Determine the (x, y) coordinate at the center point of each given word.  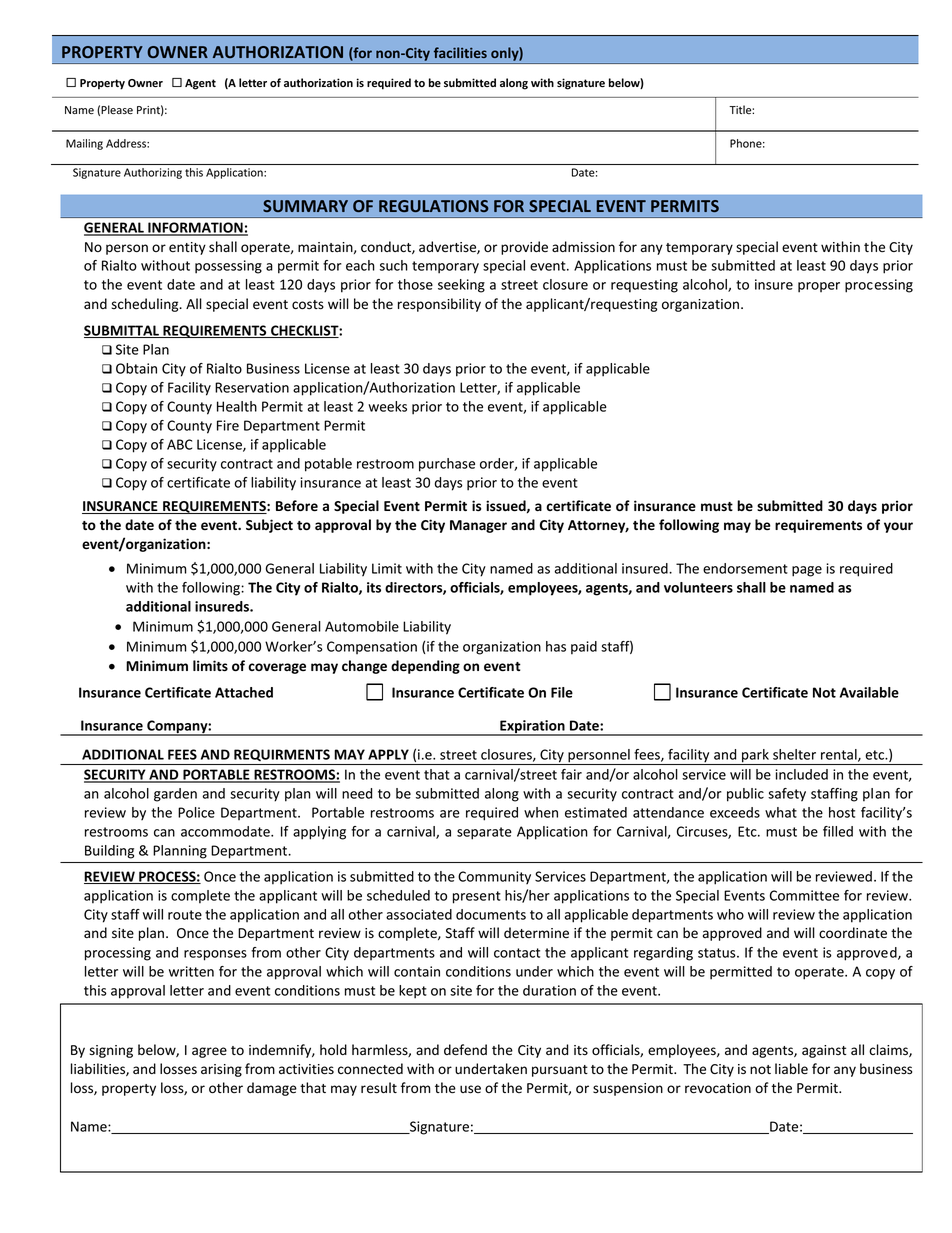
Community (494, 877)
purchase (447, 465)
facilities (460, 52)
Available (869, 692)
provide (524, 248)
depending (425, 667)
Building (109, 852)
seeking (461, 286)
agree (209, 1052)
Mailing (84, 144)
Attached (244, 692)
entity (187, 248)
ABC (179, 444)
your (898, 527)
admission (583, 247)
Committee (804, 895)
